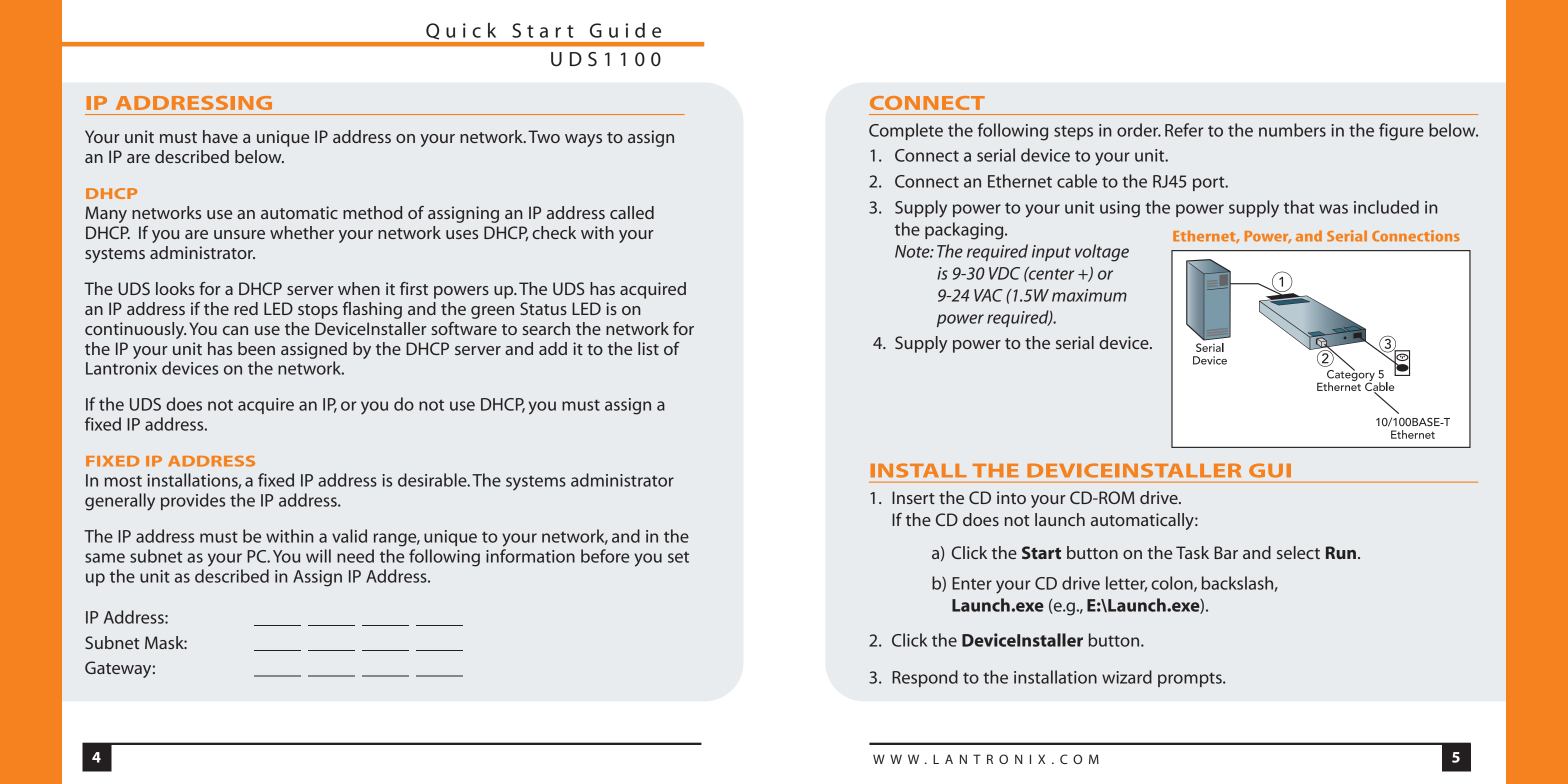  Describe the element at coordinates (318, 556) in the document. I see `will` at that location.
